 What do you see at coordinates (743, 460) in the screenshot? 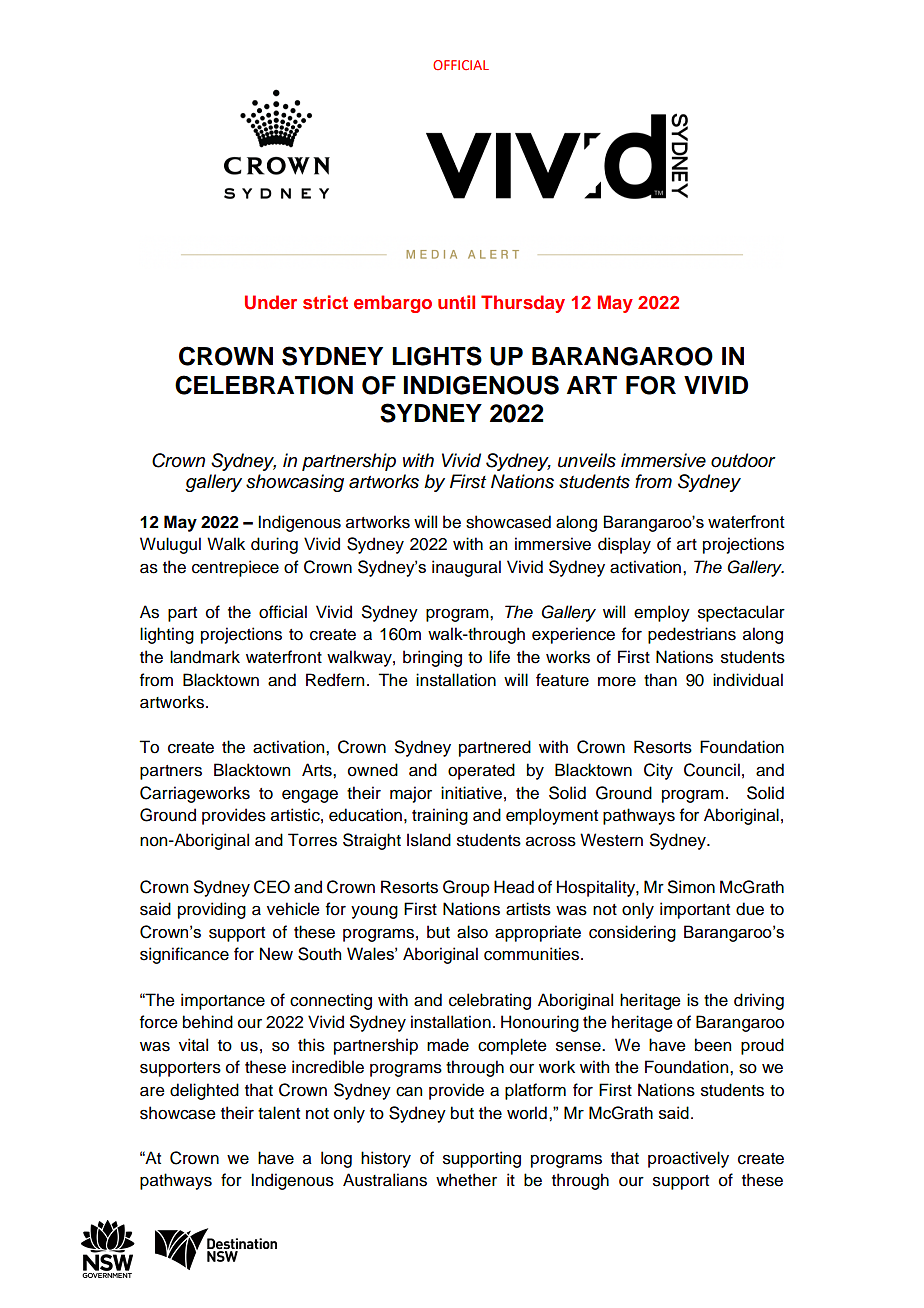
I see `outdoor` at bounding box center [743, 460].
